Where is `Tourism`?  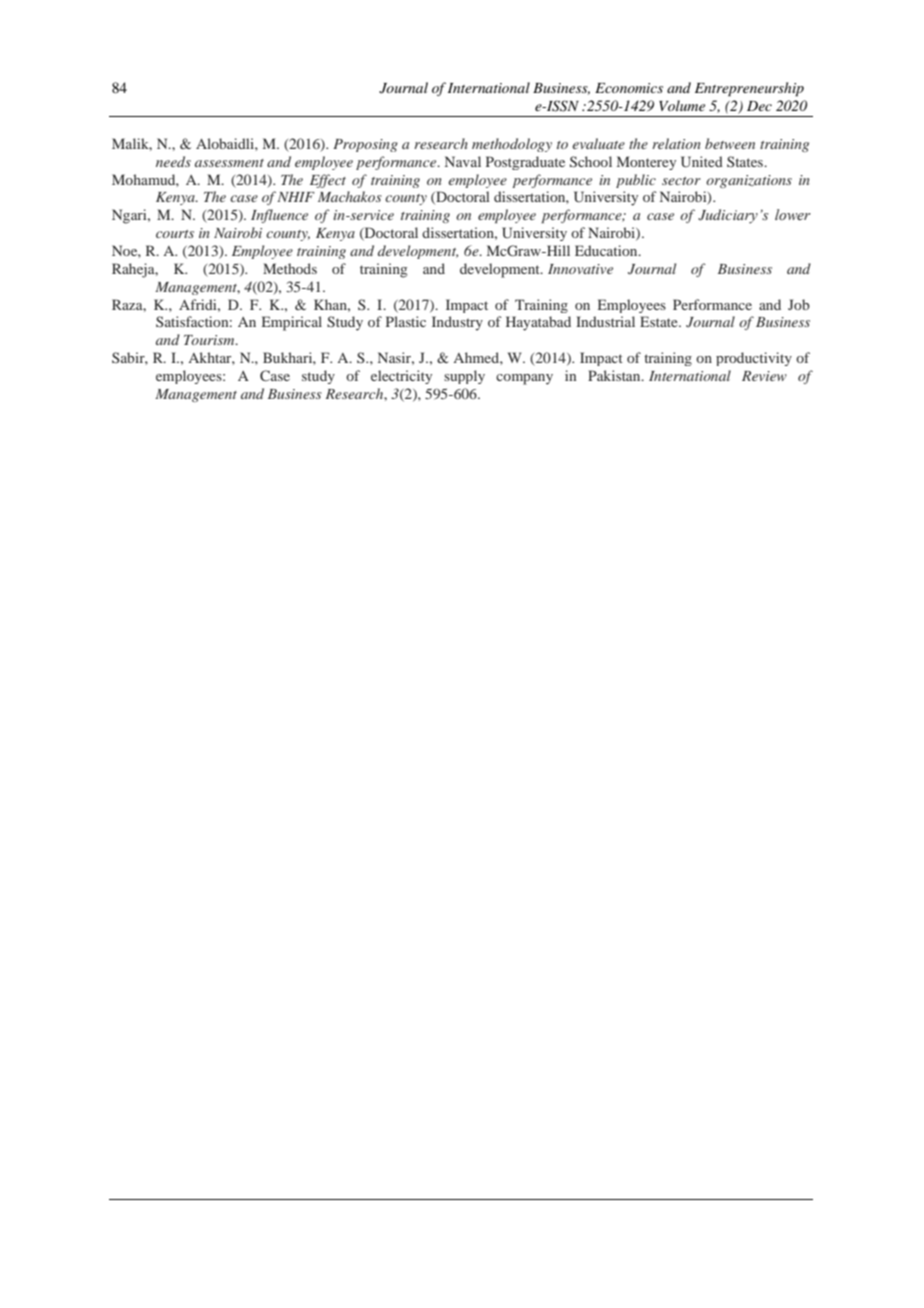
Tourism is located at coordinates (210, 340).
